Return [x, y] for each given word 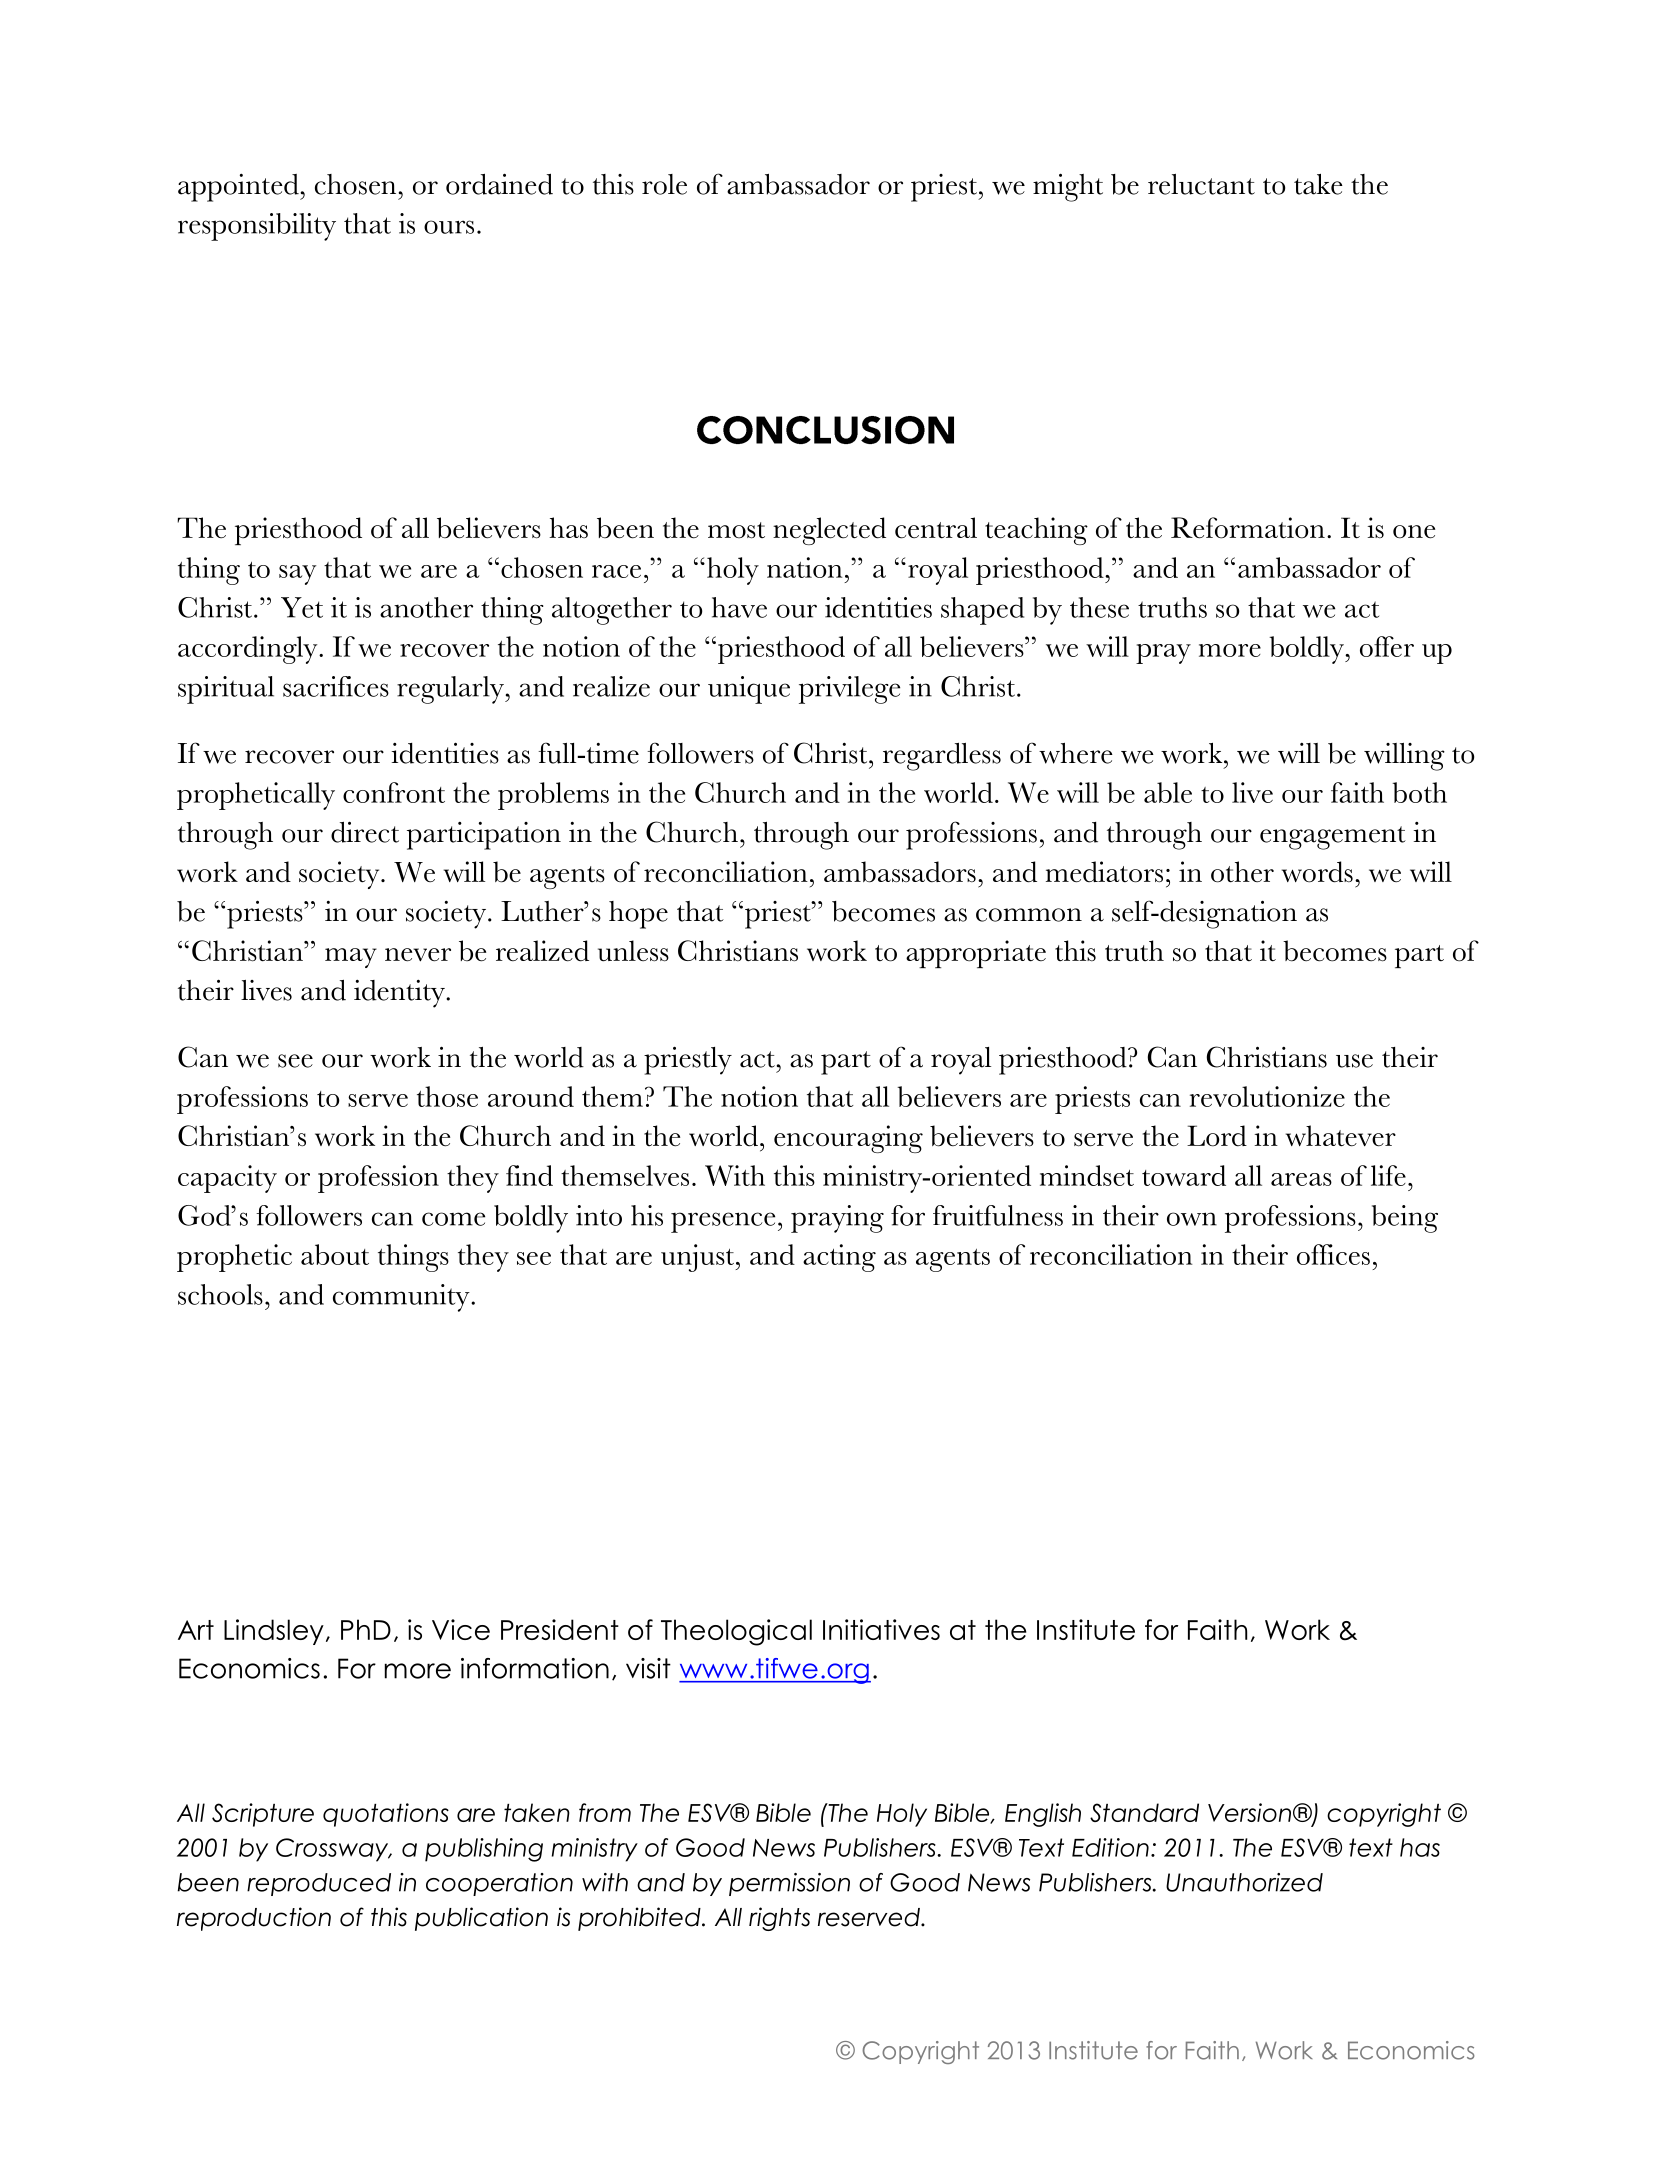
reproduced [319, 1884]
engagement [1333, 838]
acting [839, 1258]
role [664, 184]
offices [1333, 1254]
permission [789, 1884]
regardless [942, 757]
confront [394, 792]
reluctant [1201, 184]
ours [449, 227]
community [402, 1298]
